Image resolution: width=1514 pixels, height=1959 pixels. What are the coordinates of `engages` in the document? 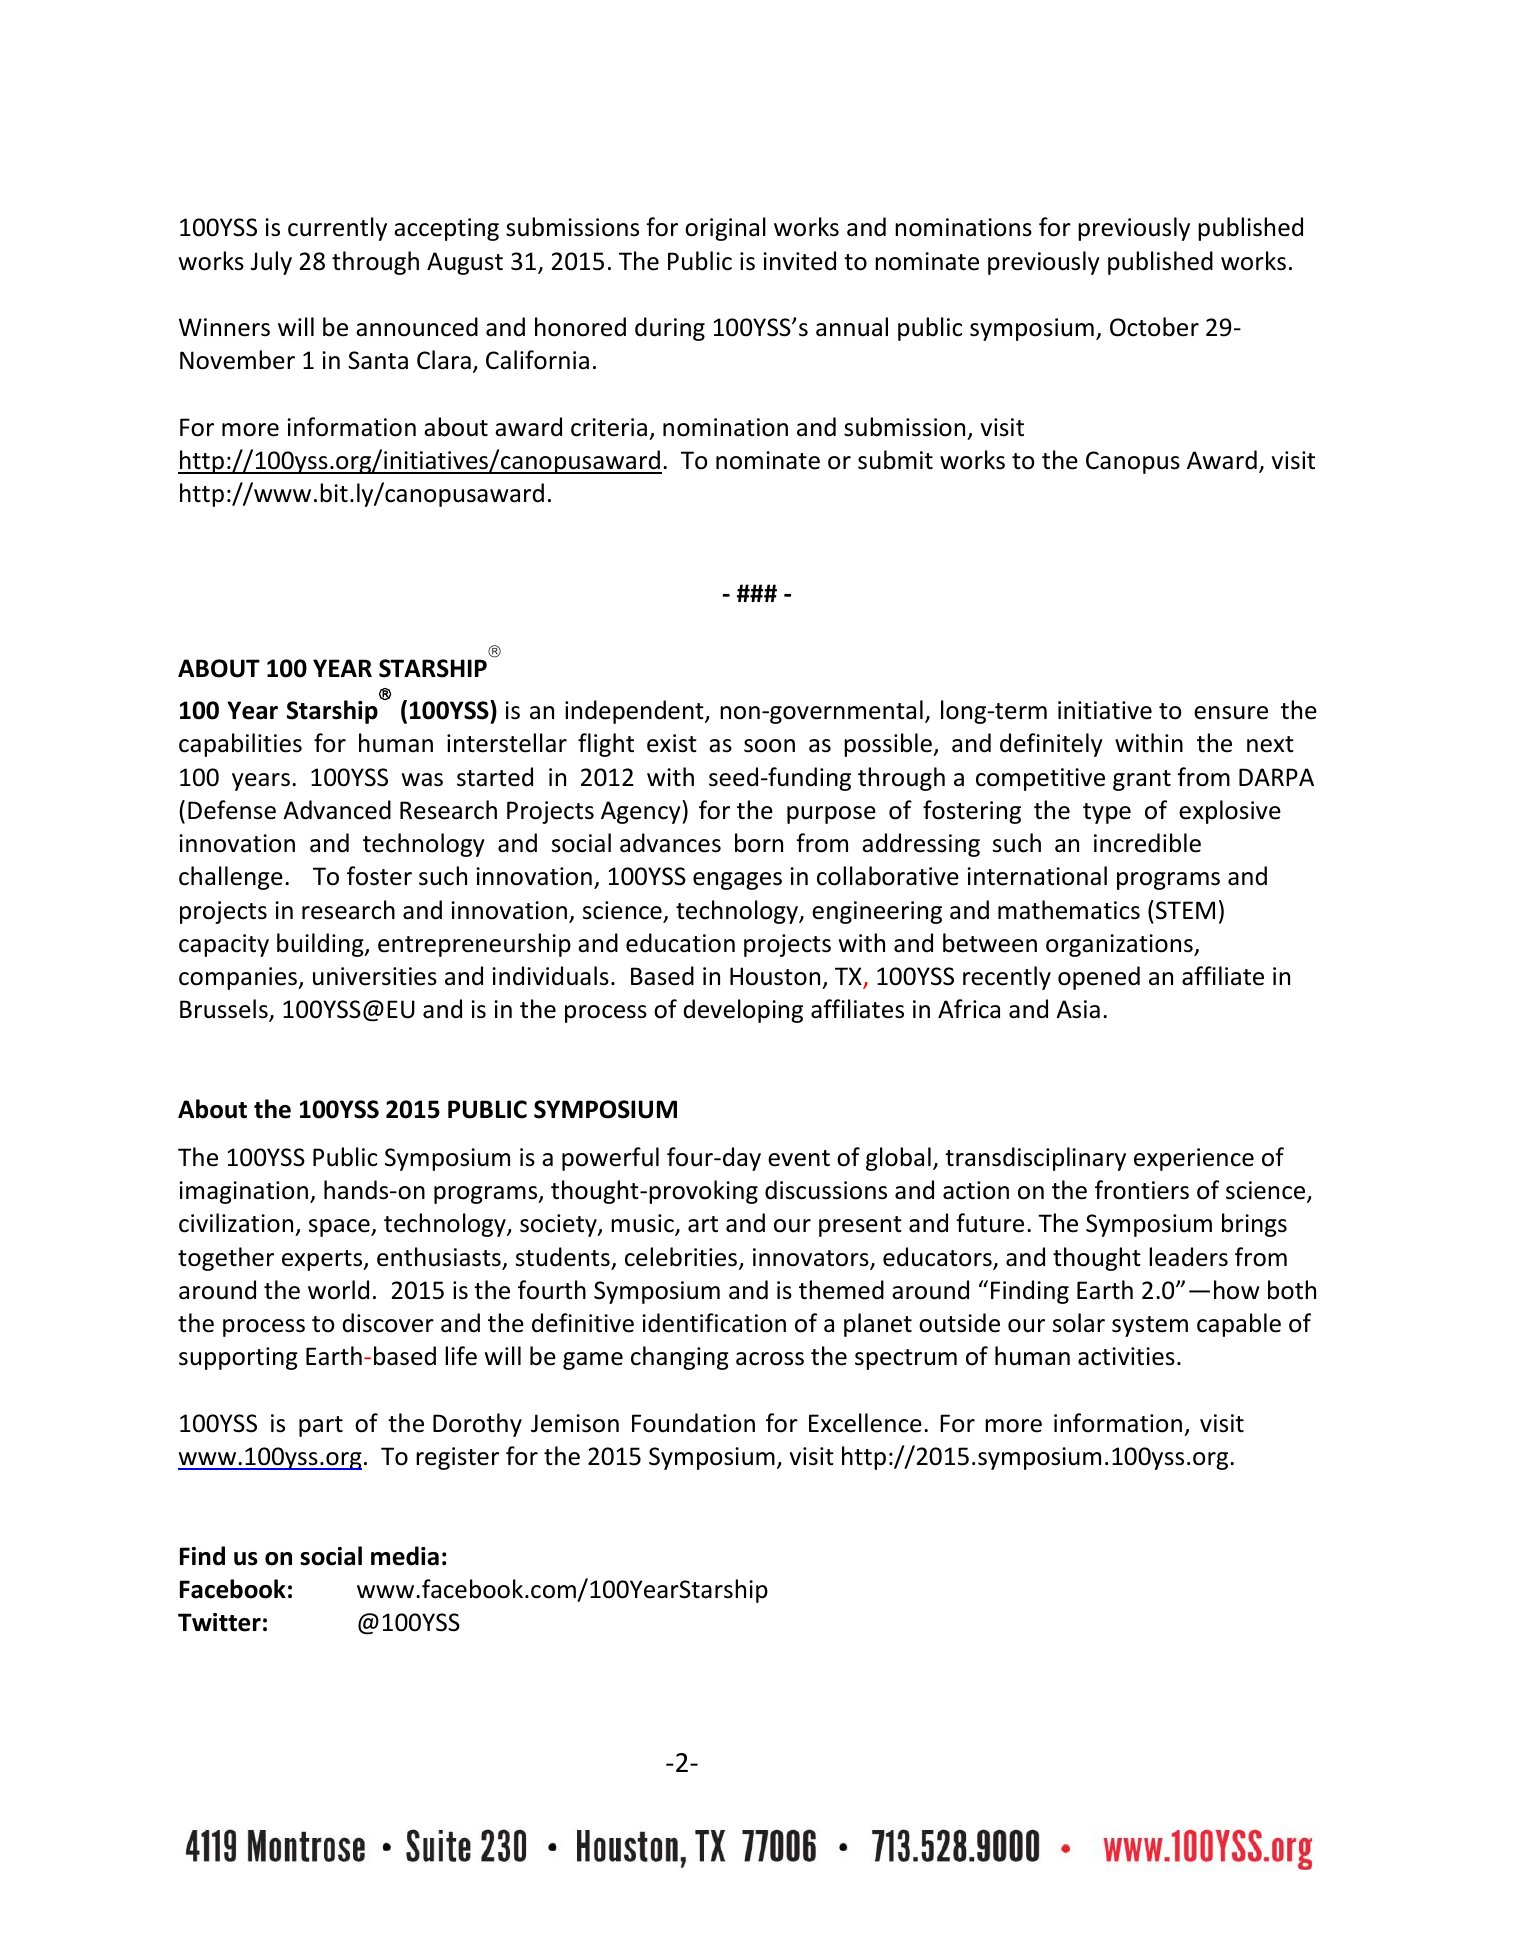 It's located at (737, 881).
